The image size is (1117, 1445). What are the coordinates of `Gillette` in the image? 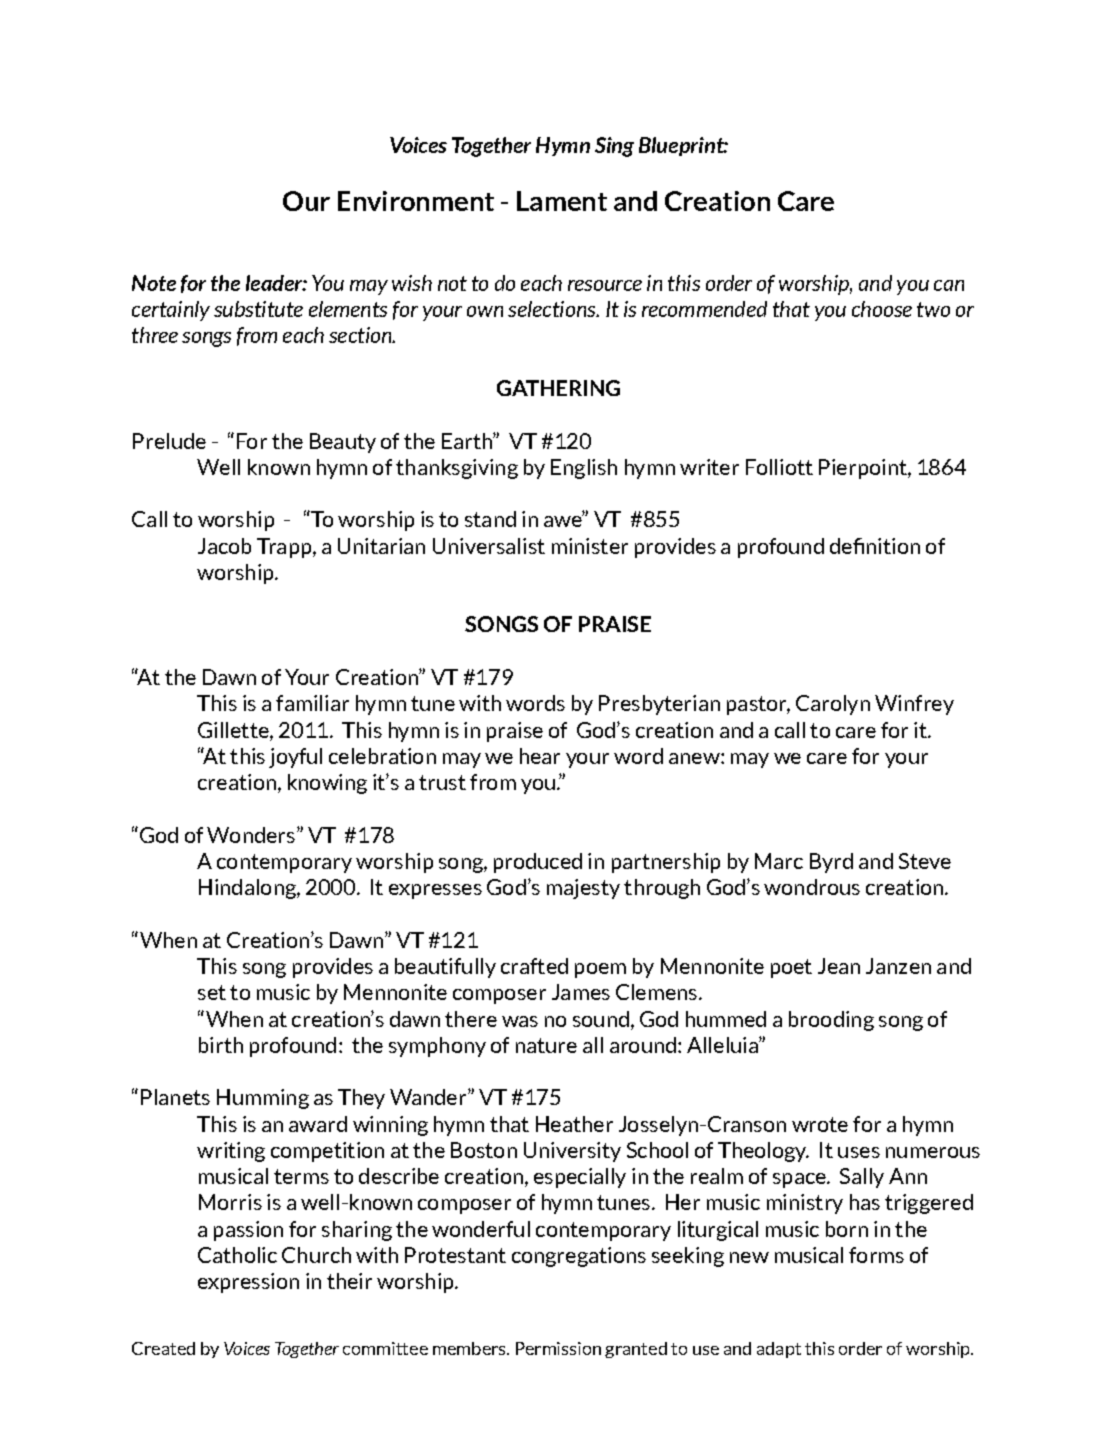 It's located at (234, 730).
